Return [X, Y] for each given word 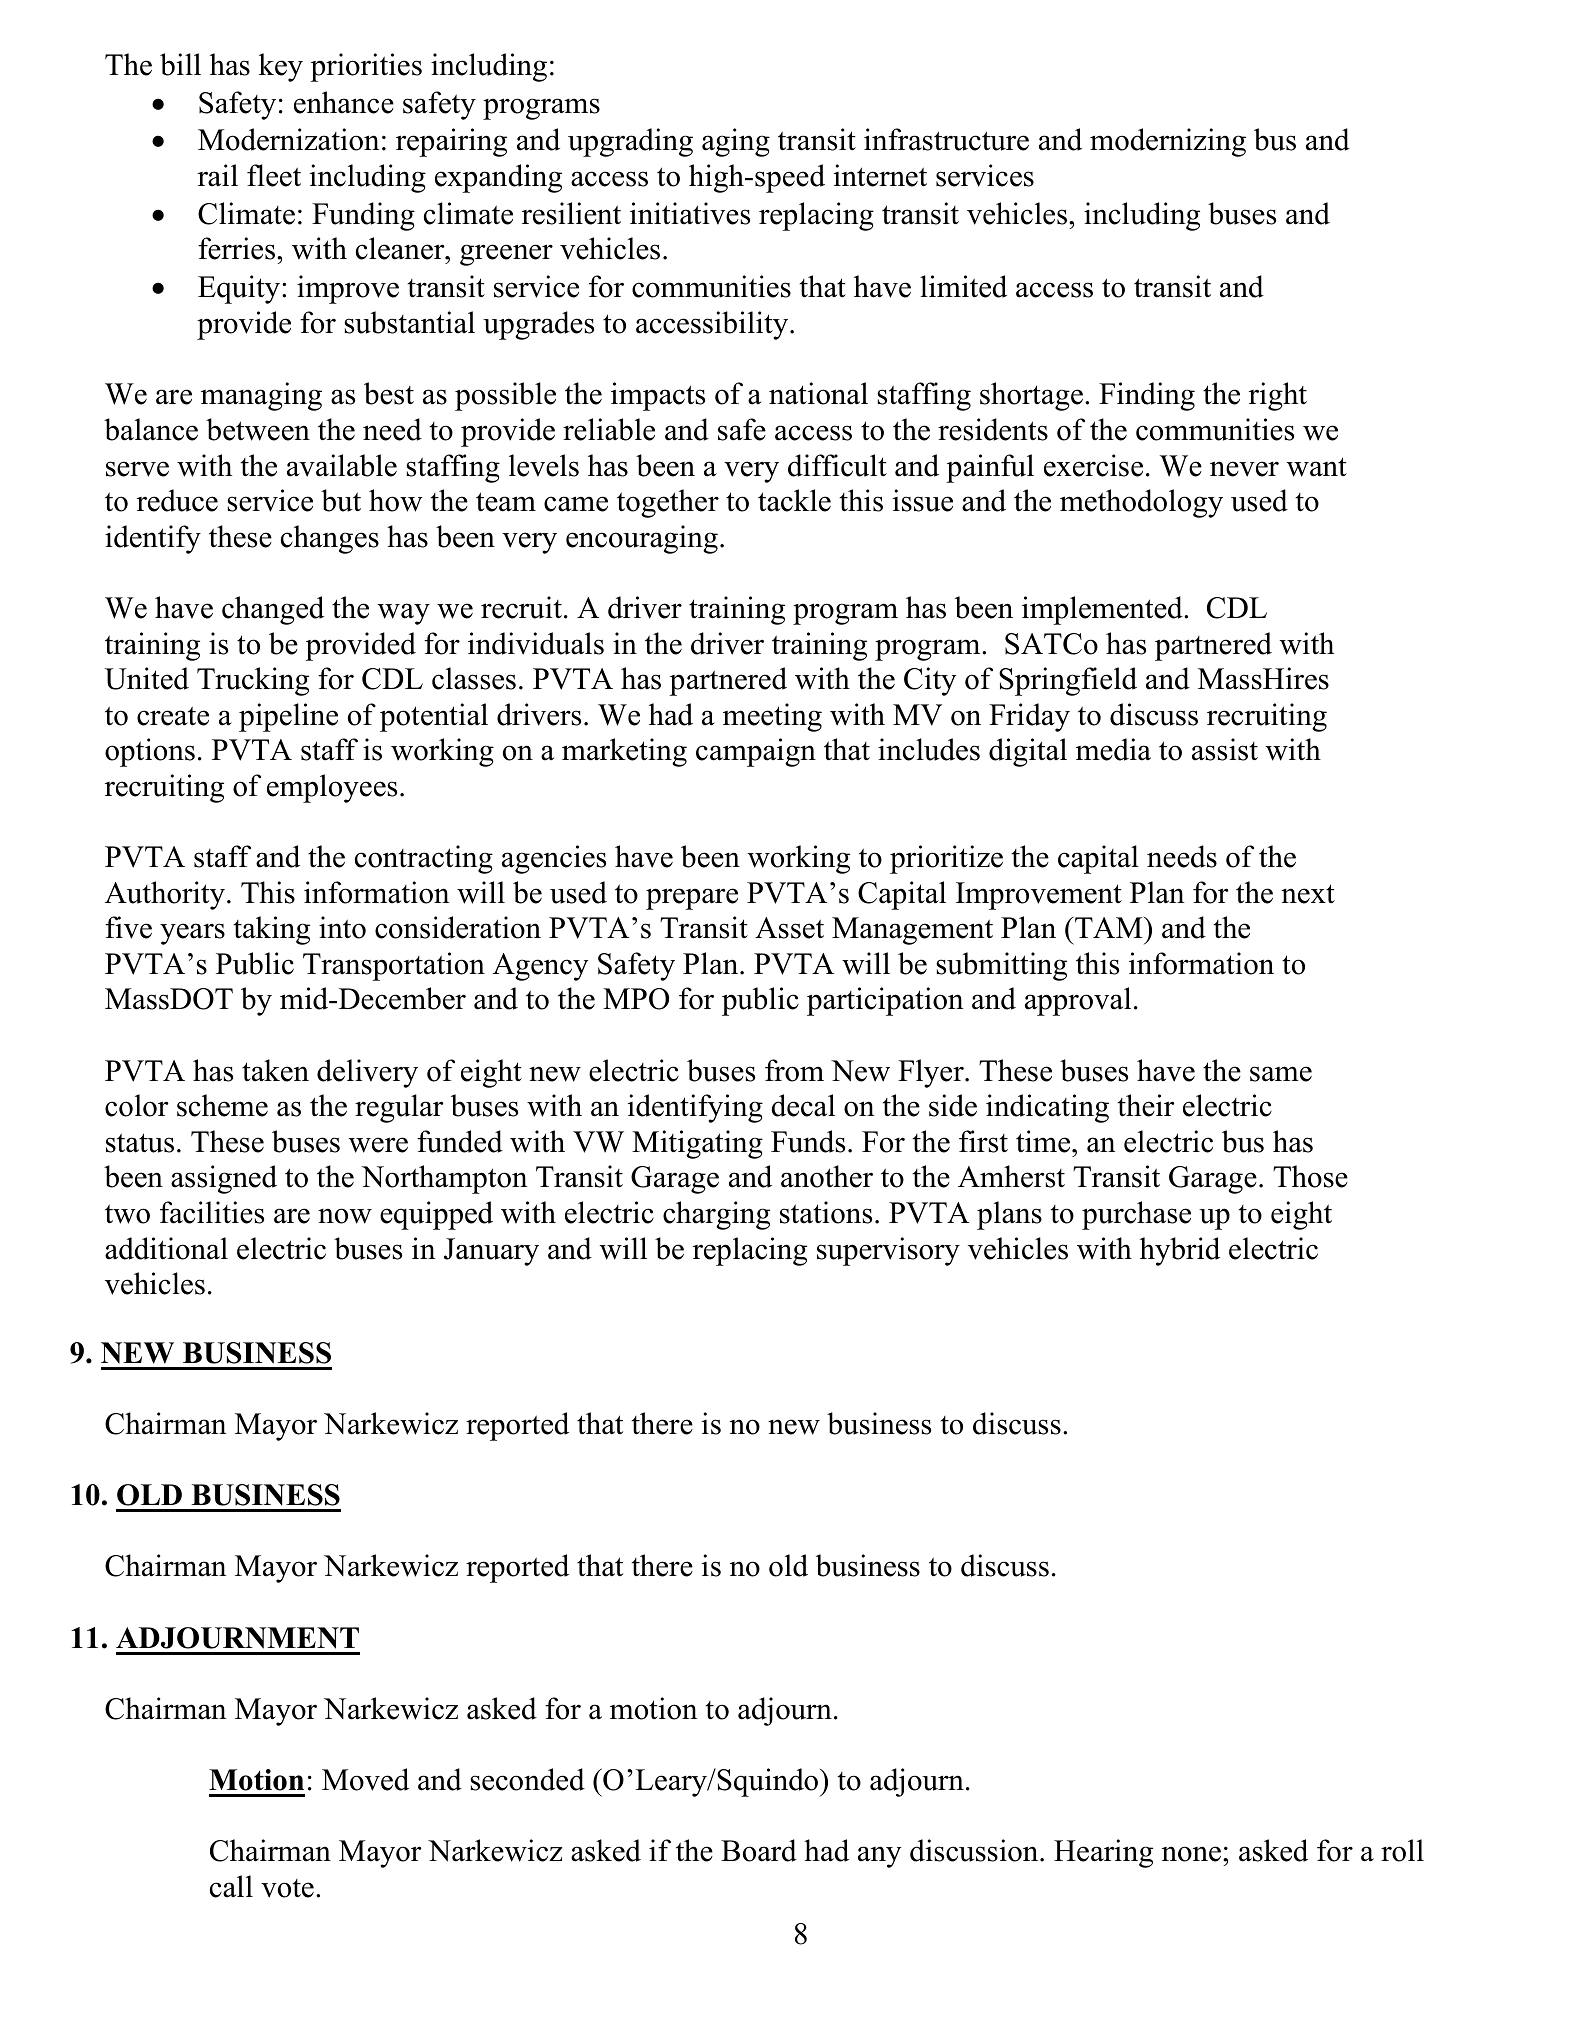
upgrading [630, 142]
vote [287, 1888]
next [1308, 894]
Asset [789, 928]
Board [759, 1850]
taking [272, 930]
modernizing [1168, 142]
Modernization [288, 139]
